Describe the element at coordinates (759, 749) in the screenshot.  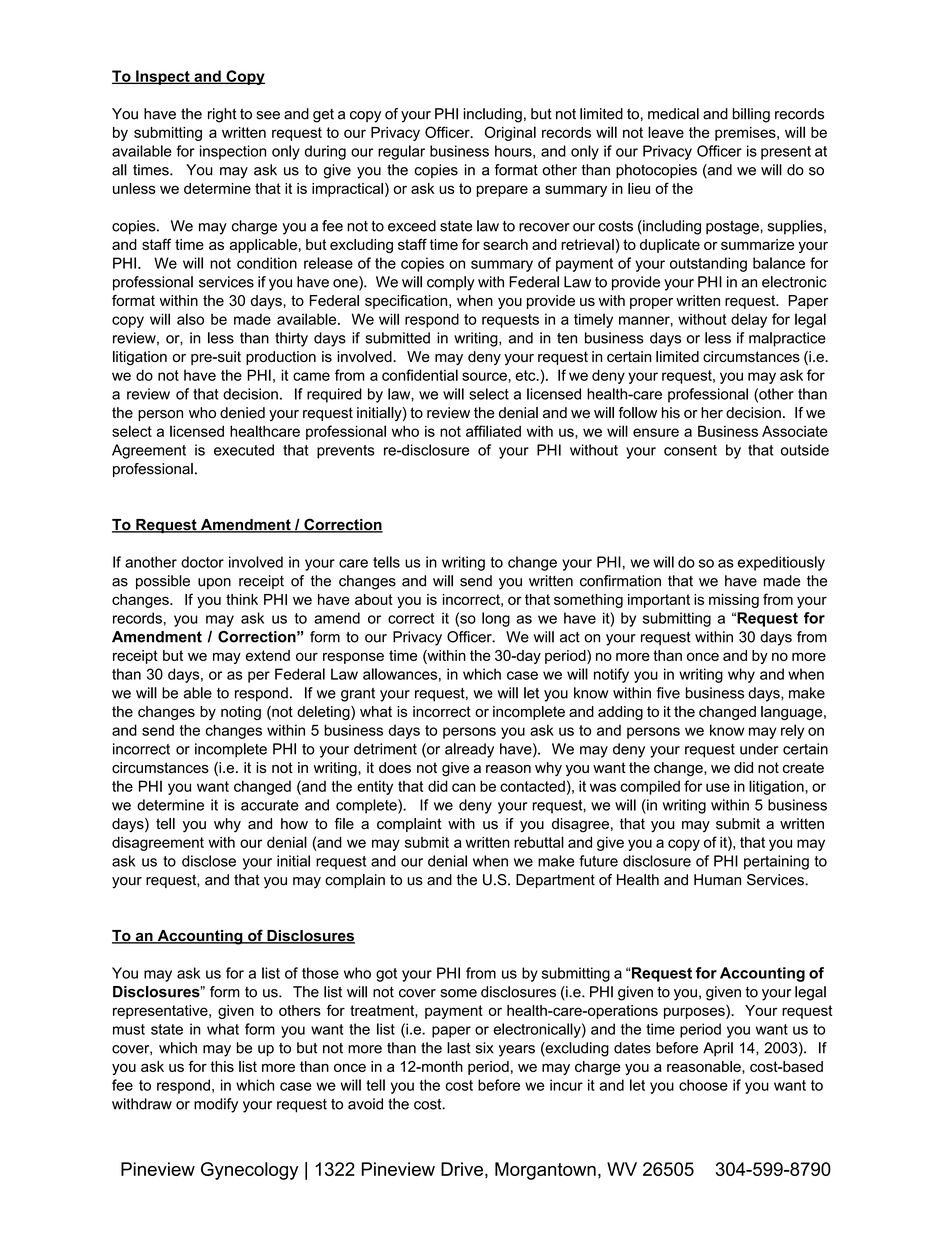
I see `under` at that location.
